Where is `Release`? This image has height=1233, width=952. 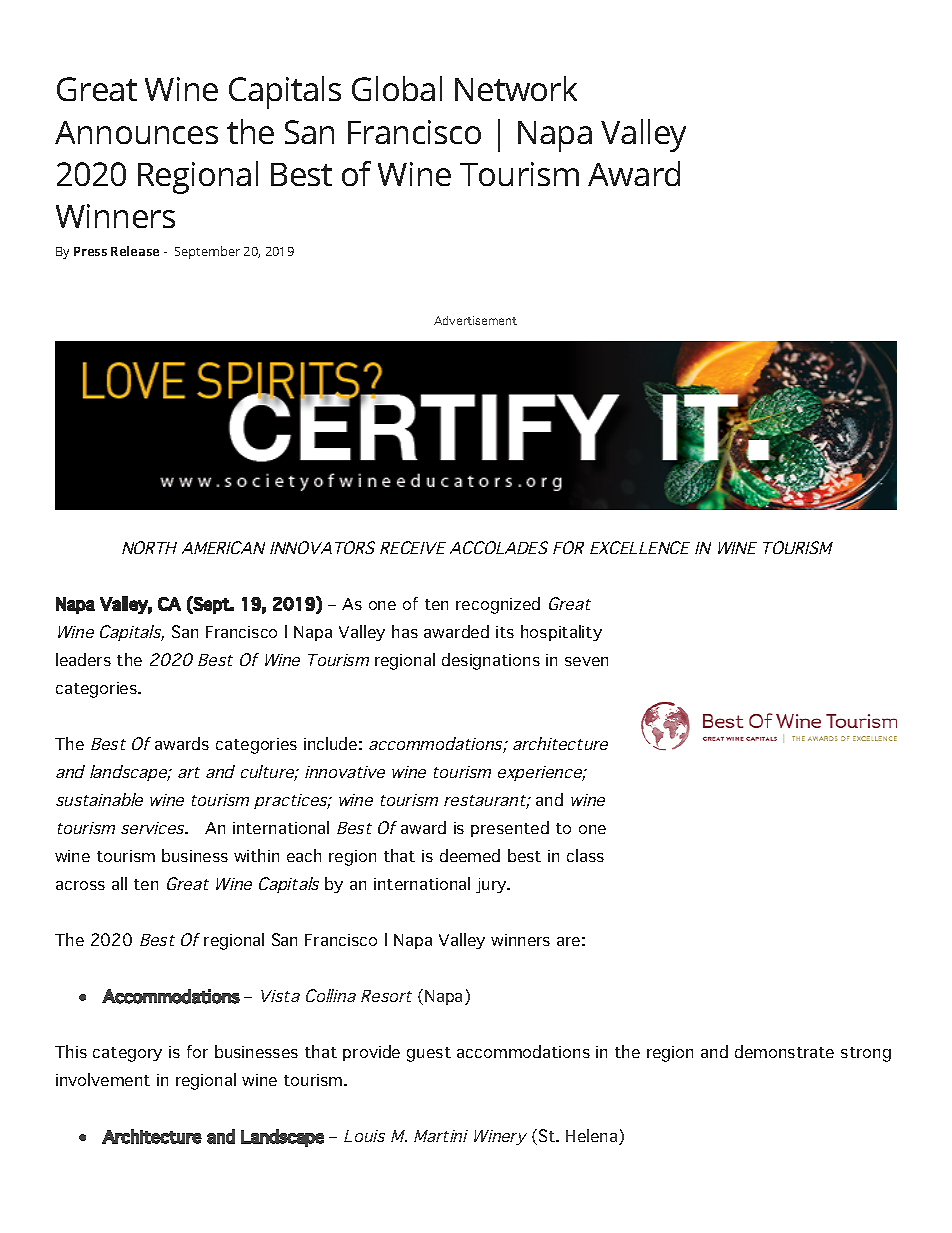
Release is located at coordinates (135, 251).
